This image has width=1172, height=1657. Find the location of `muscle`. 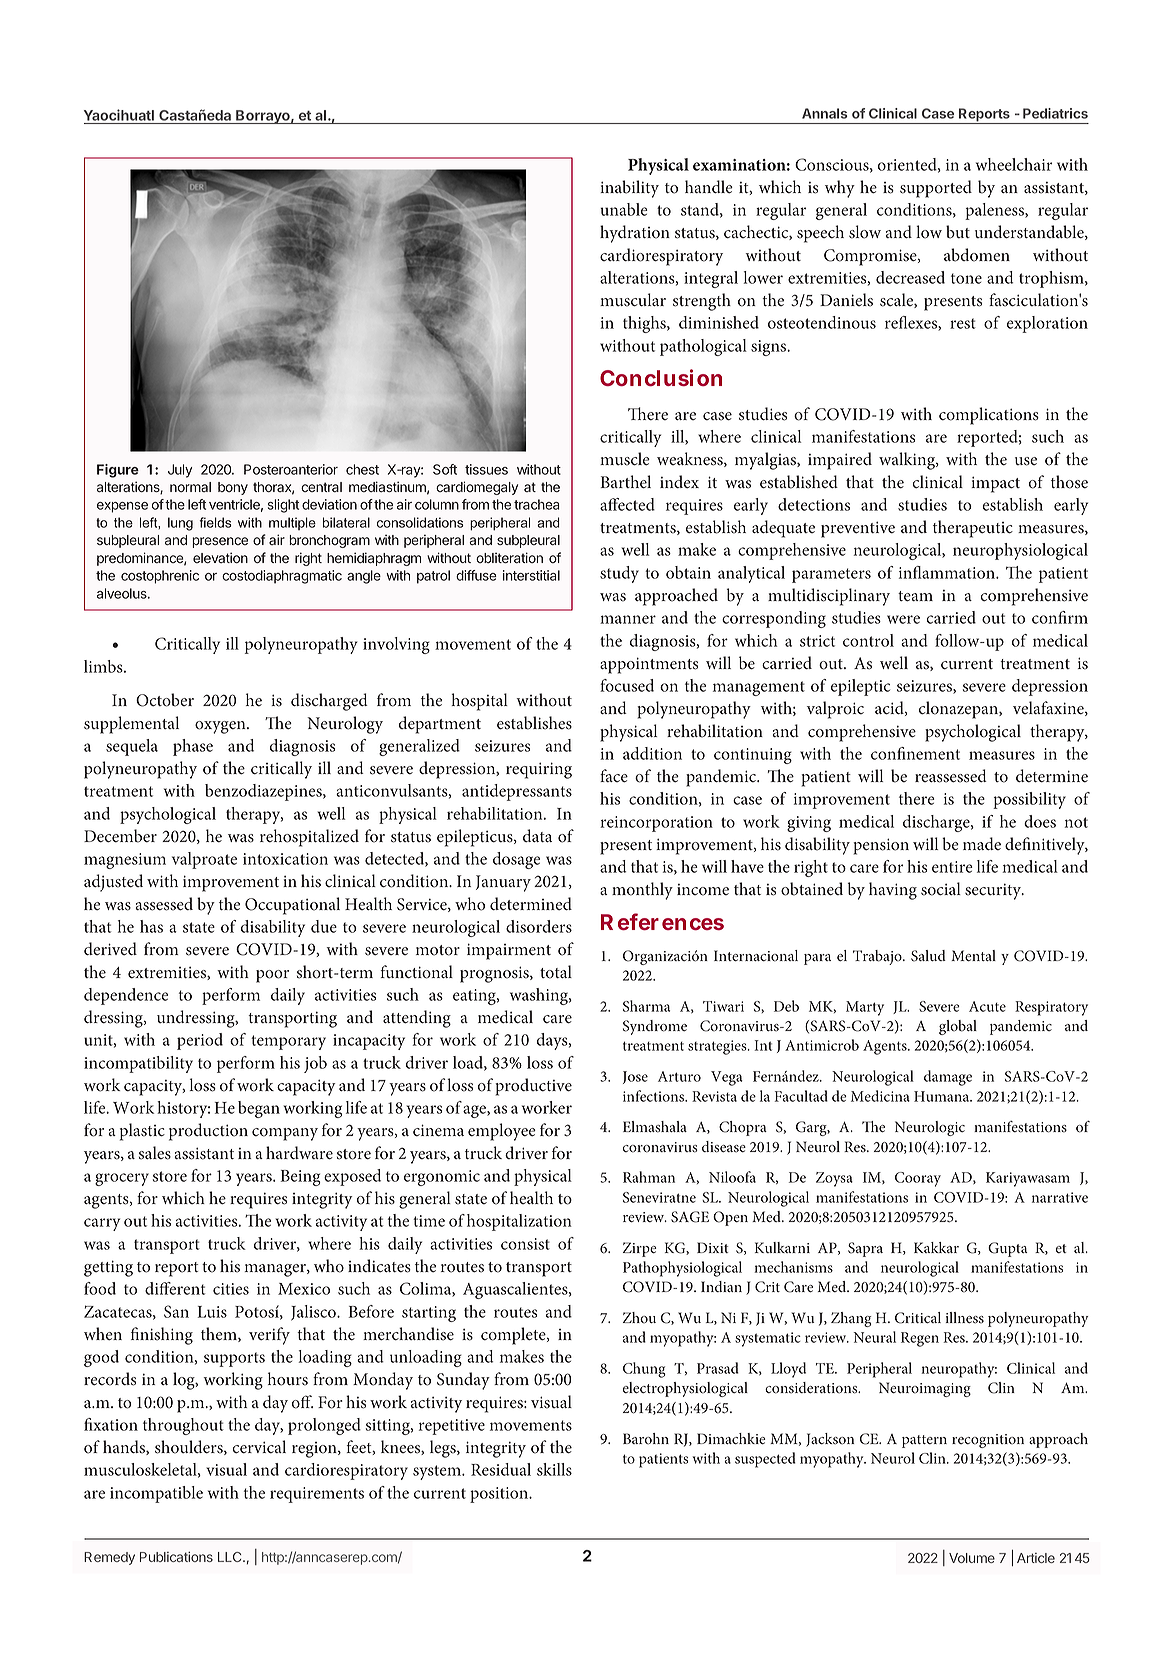

muscle is located at coordinates (625, 459).
